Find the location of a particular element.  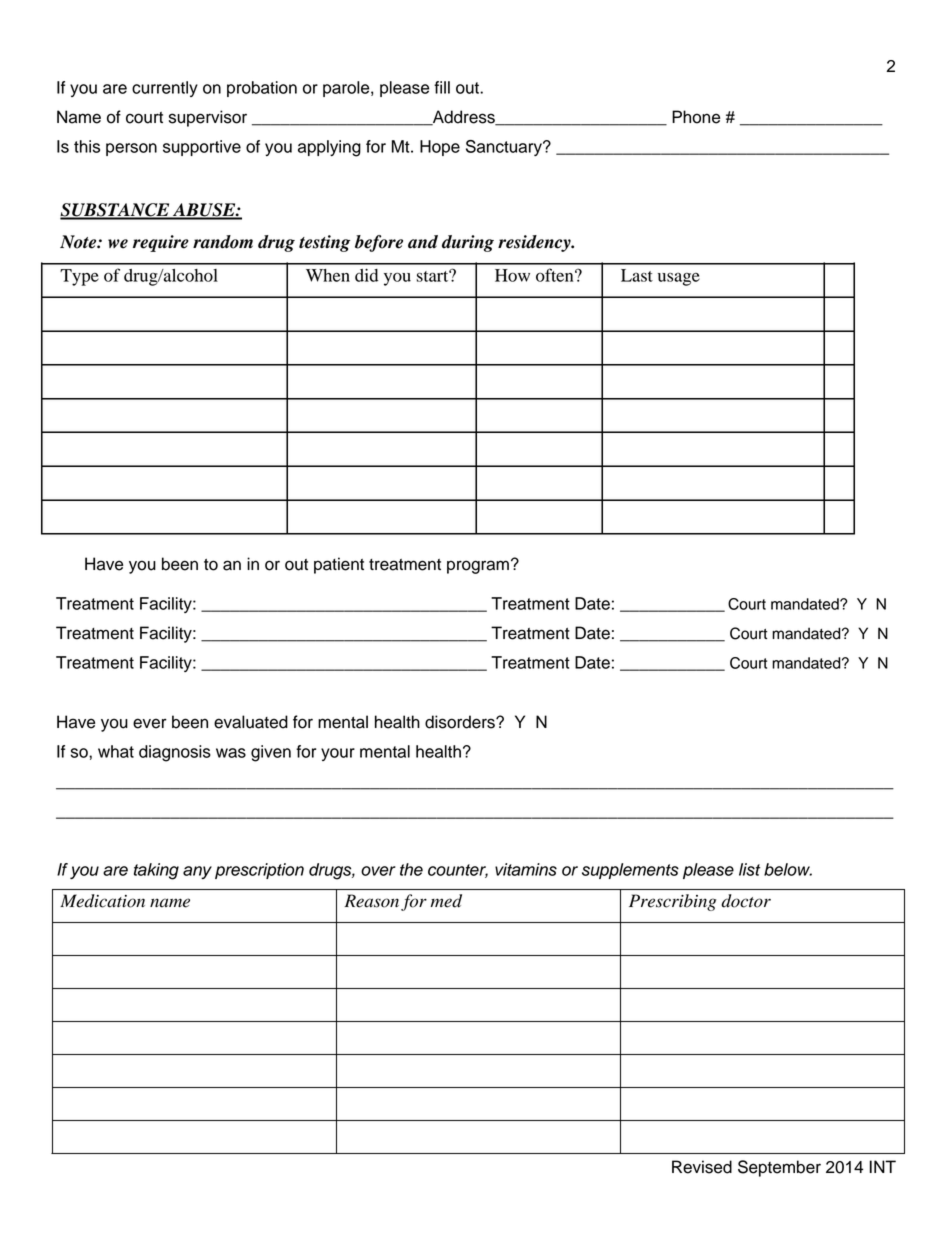

patient is located at coordinates (339, 565).
